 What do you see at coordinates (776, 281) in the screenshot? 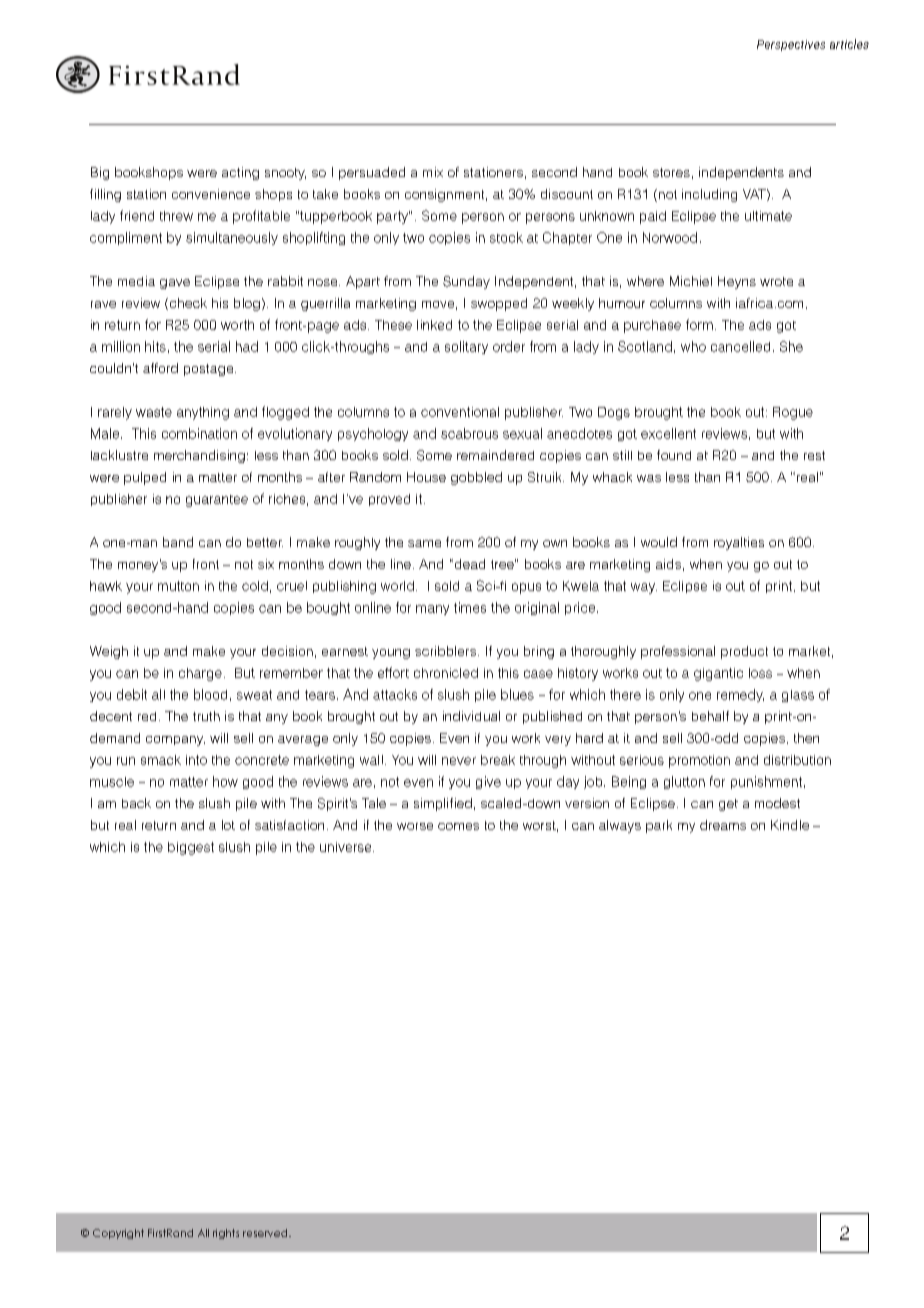
I see `wrote` at bounding box center [776, 281].
